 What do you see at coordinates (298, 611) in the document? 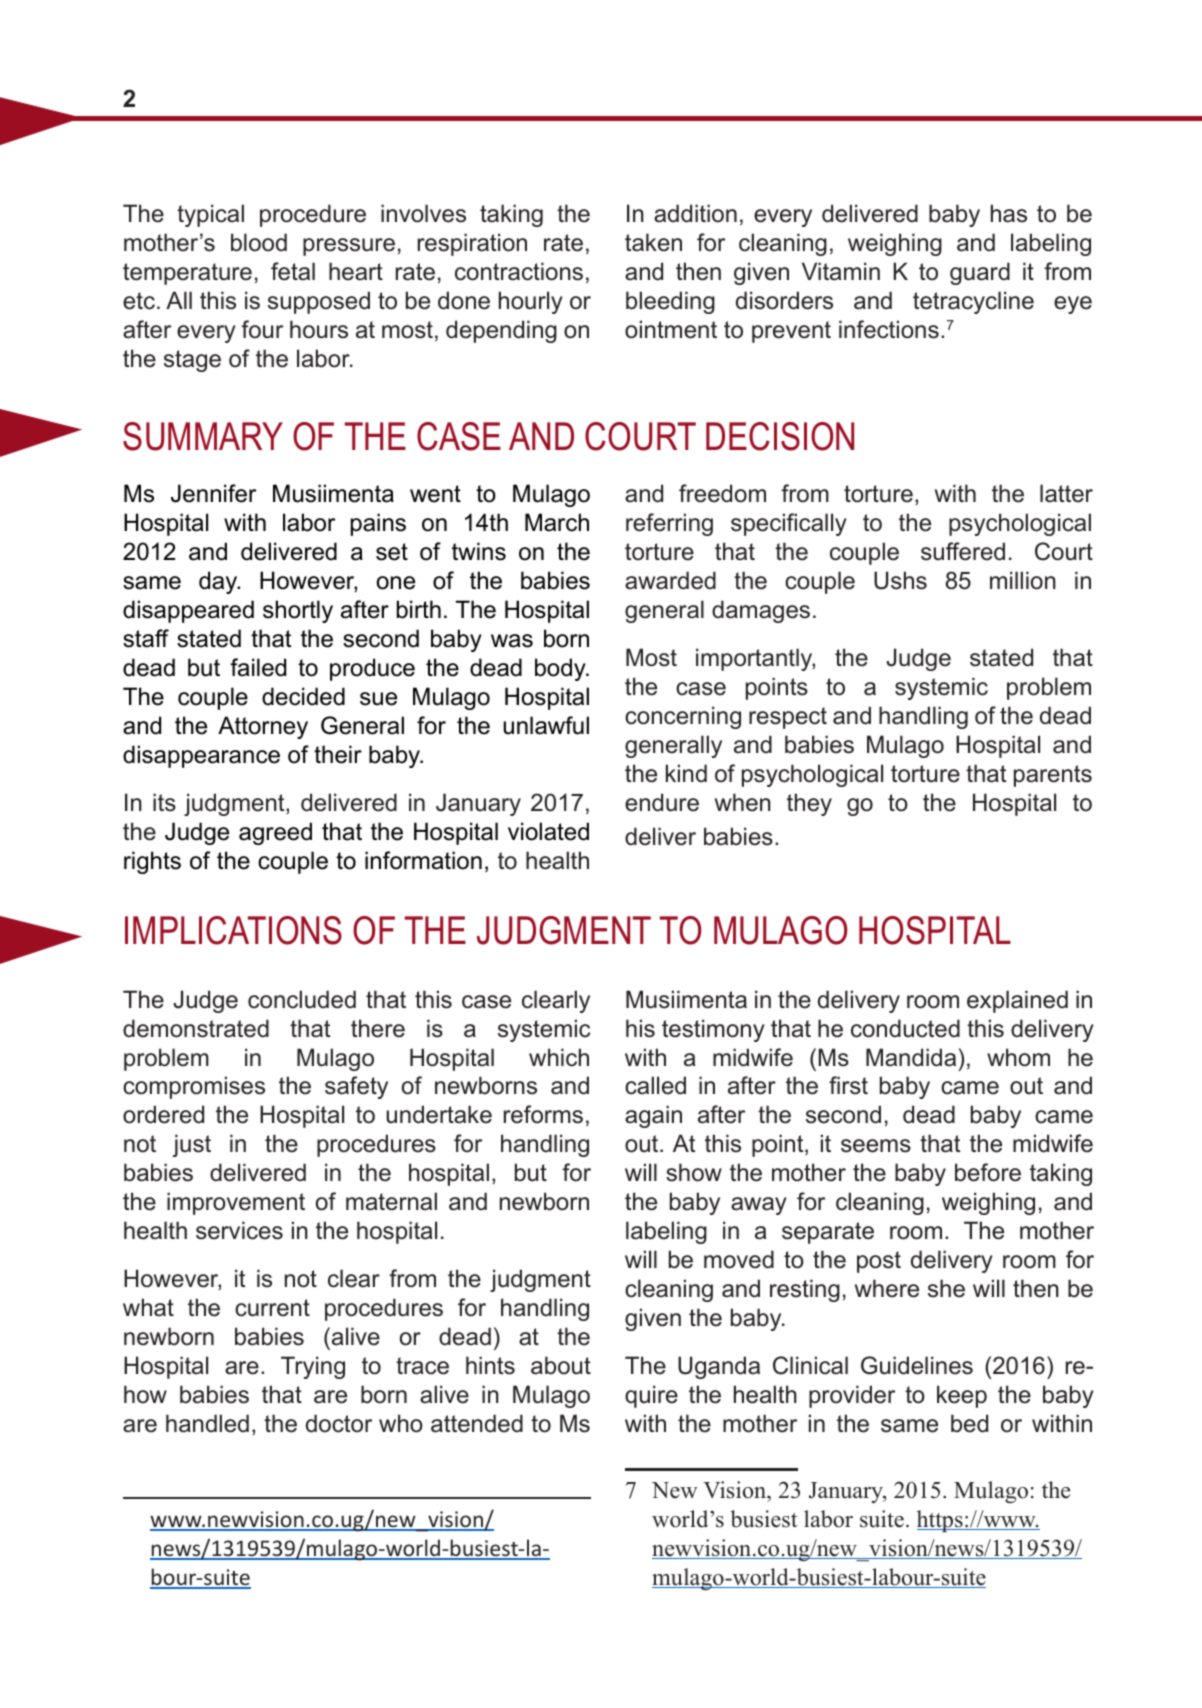
I see `shortly` at bounding box center [298, 611].
